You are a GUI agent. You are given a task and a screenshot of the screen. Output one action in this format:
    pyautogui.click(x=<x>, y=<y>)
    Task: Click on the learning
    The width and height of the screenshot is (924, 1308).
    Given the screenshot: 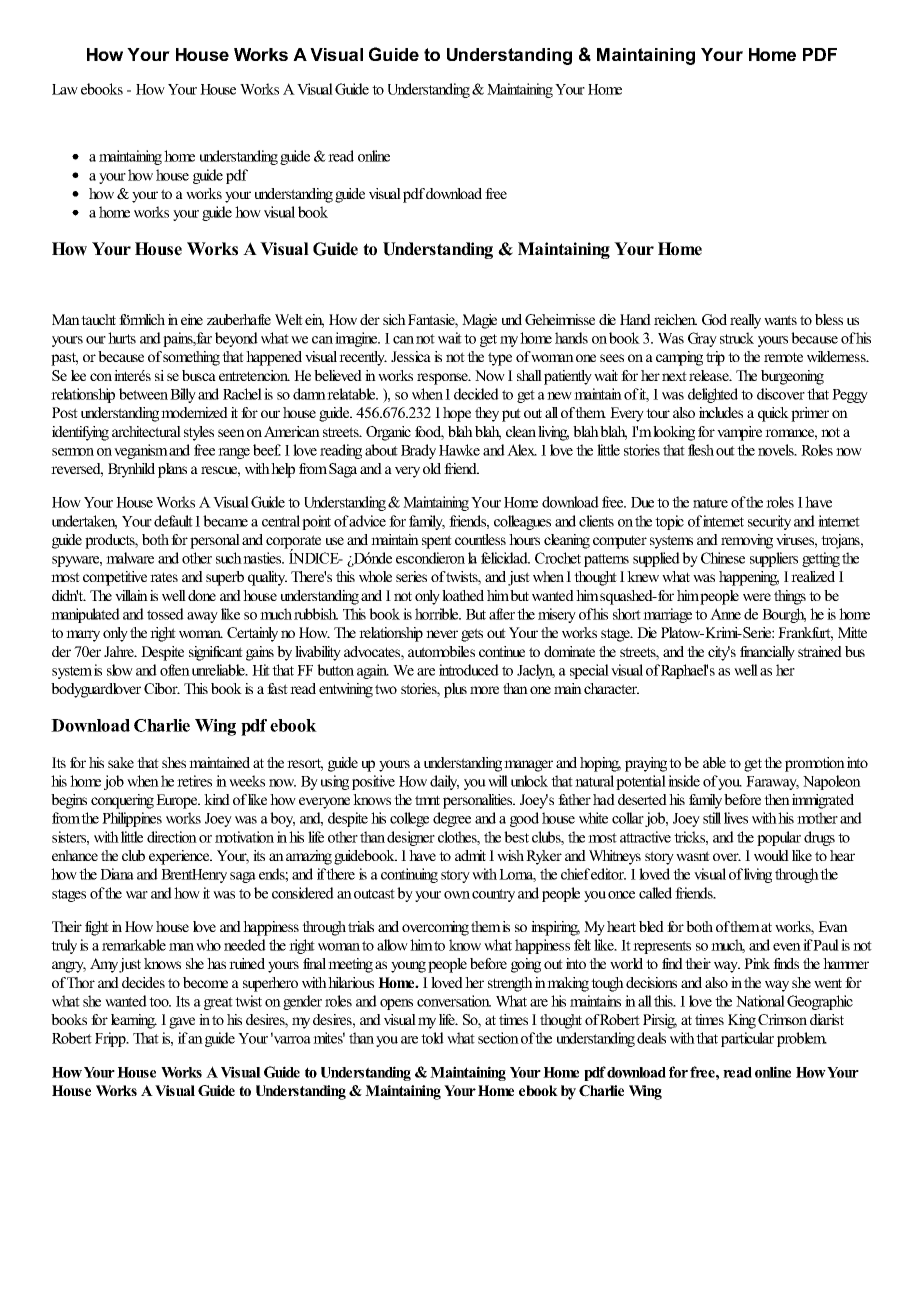 What is the action you would take?
    pyautogui.click(x=134, y=1021)
